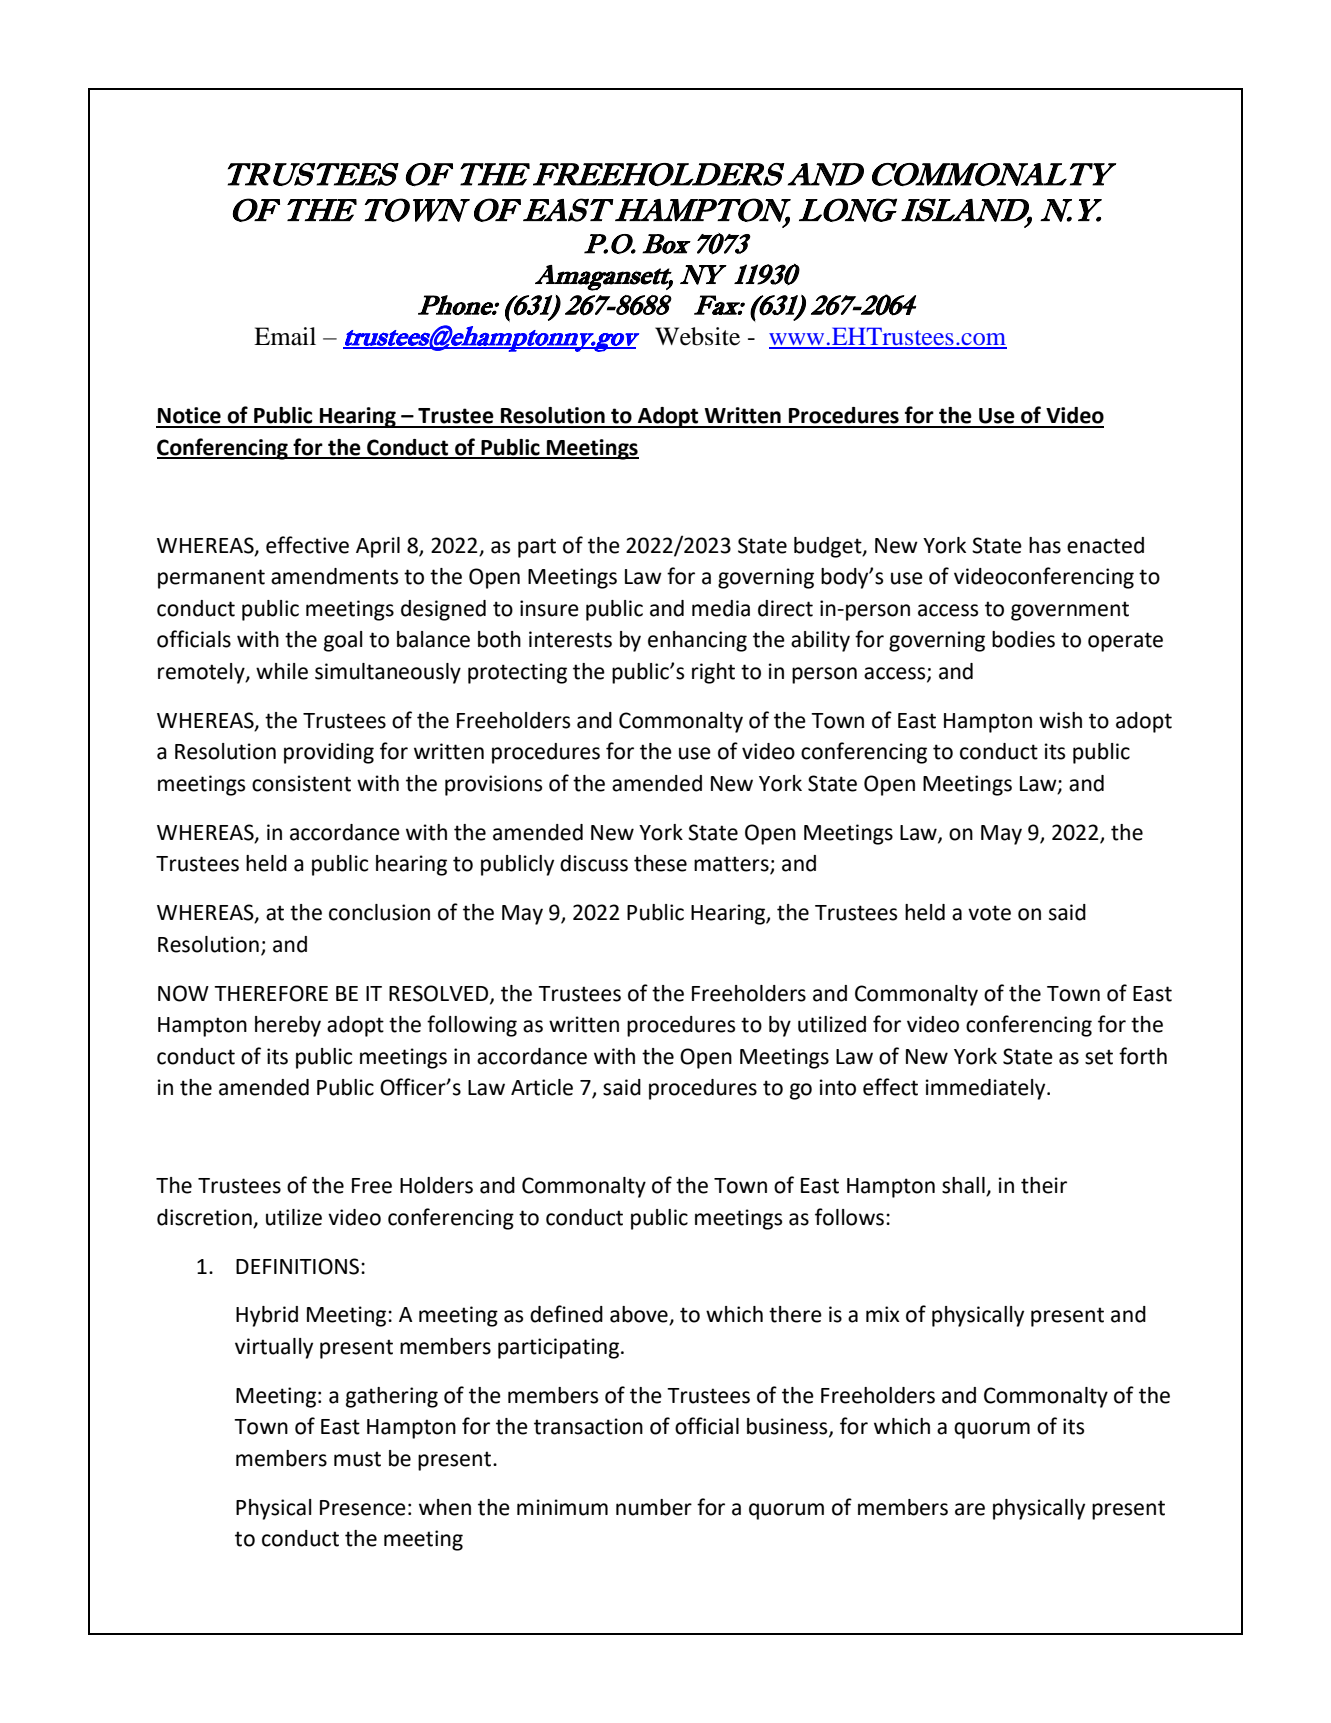 This page has width=1331, height=1723. I want to click on follows, so click(849, 1217).
